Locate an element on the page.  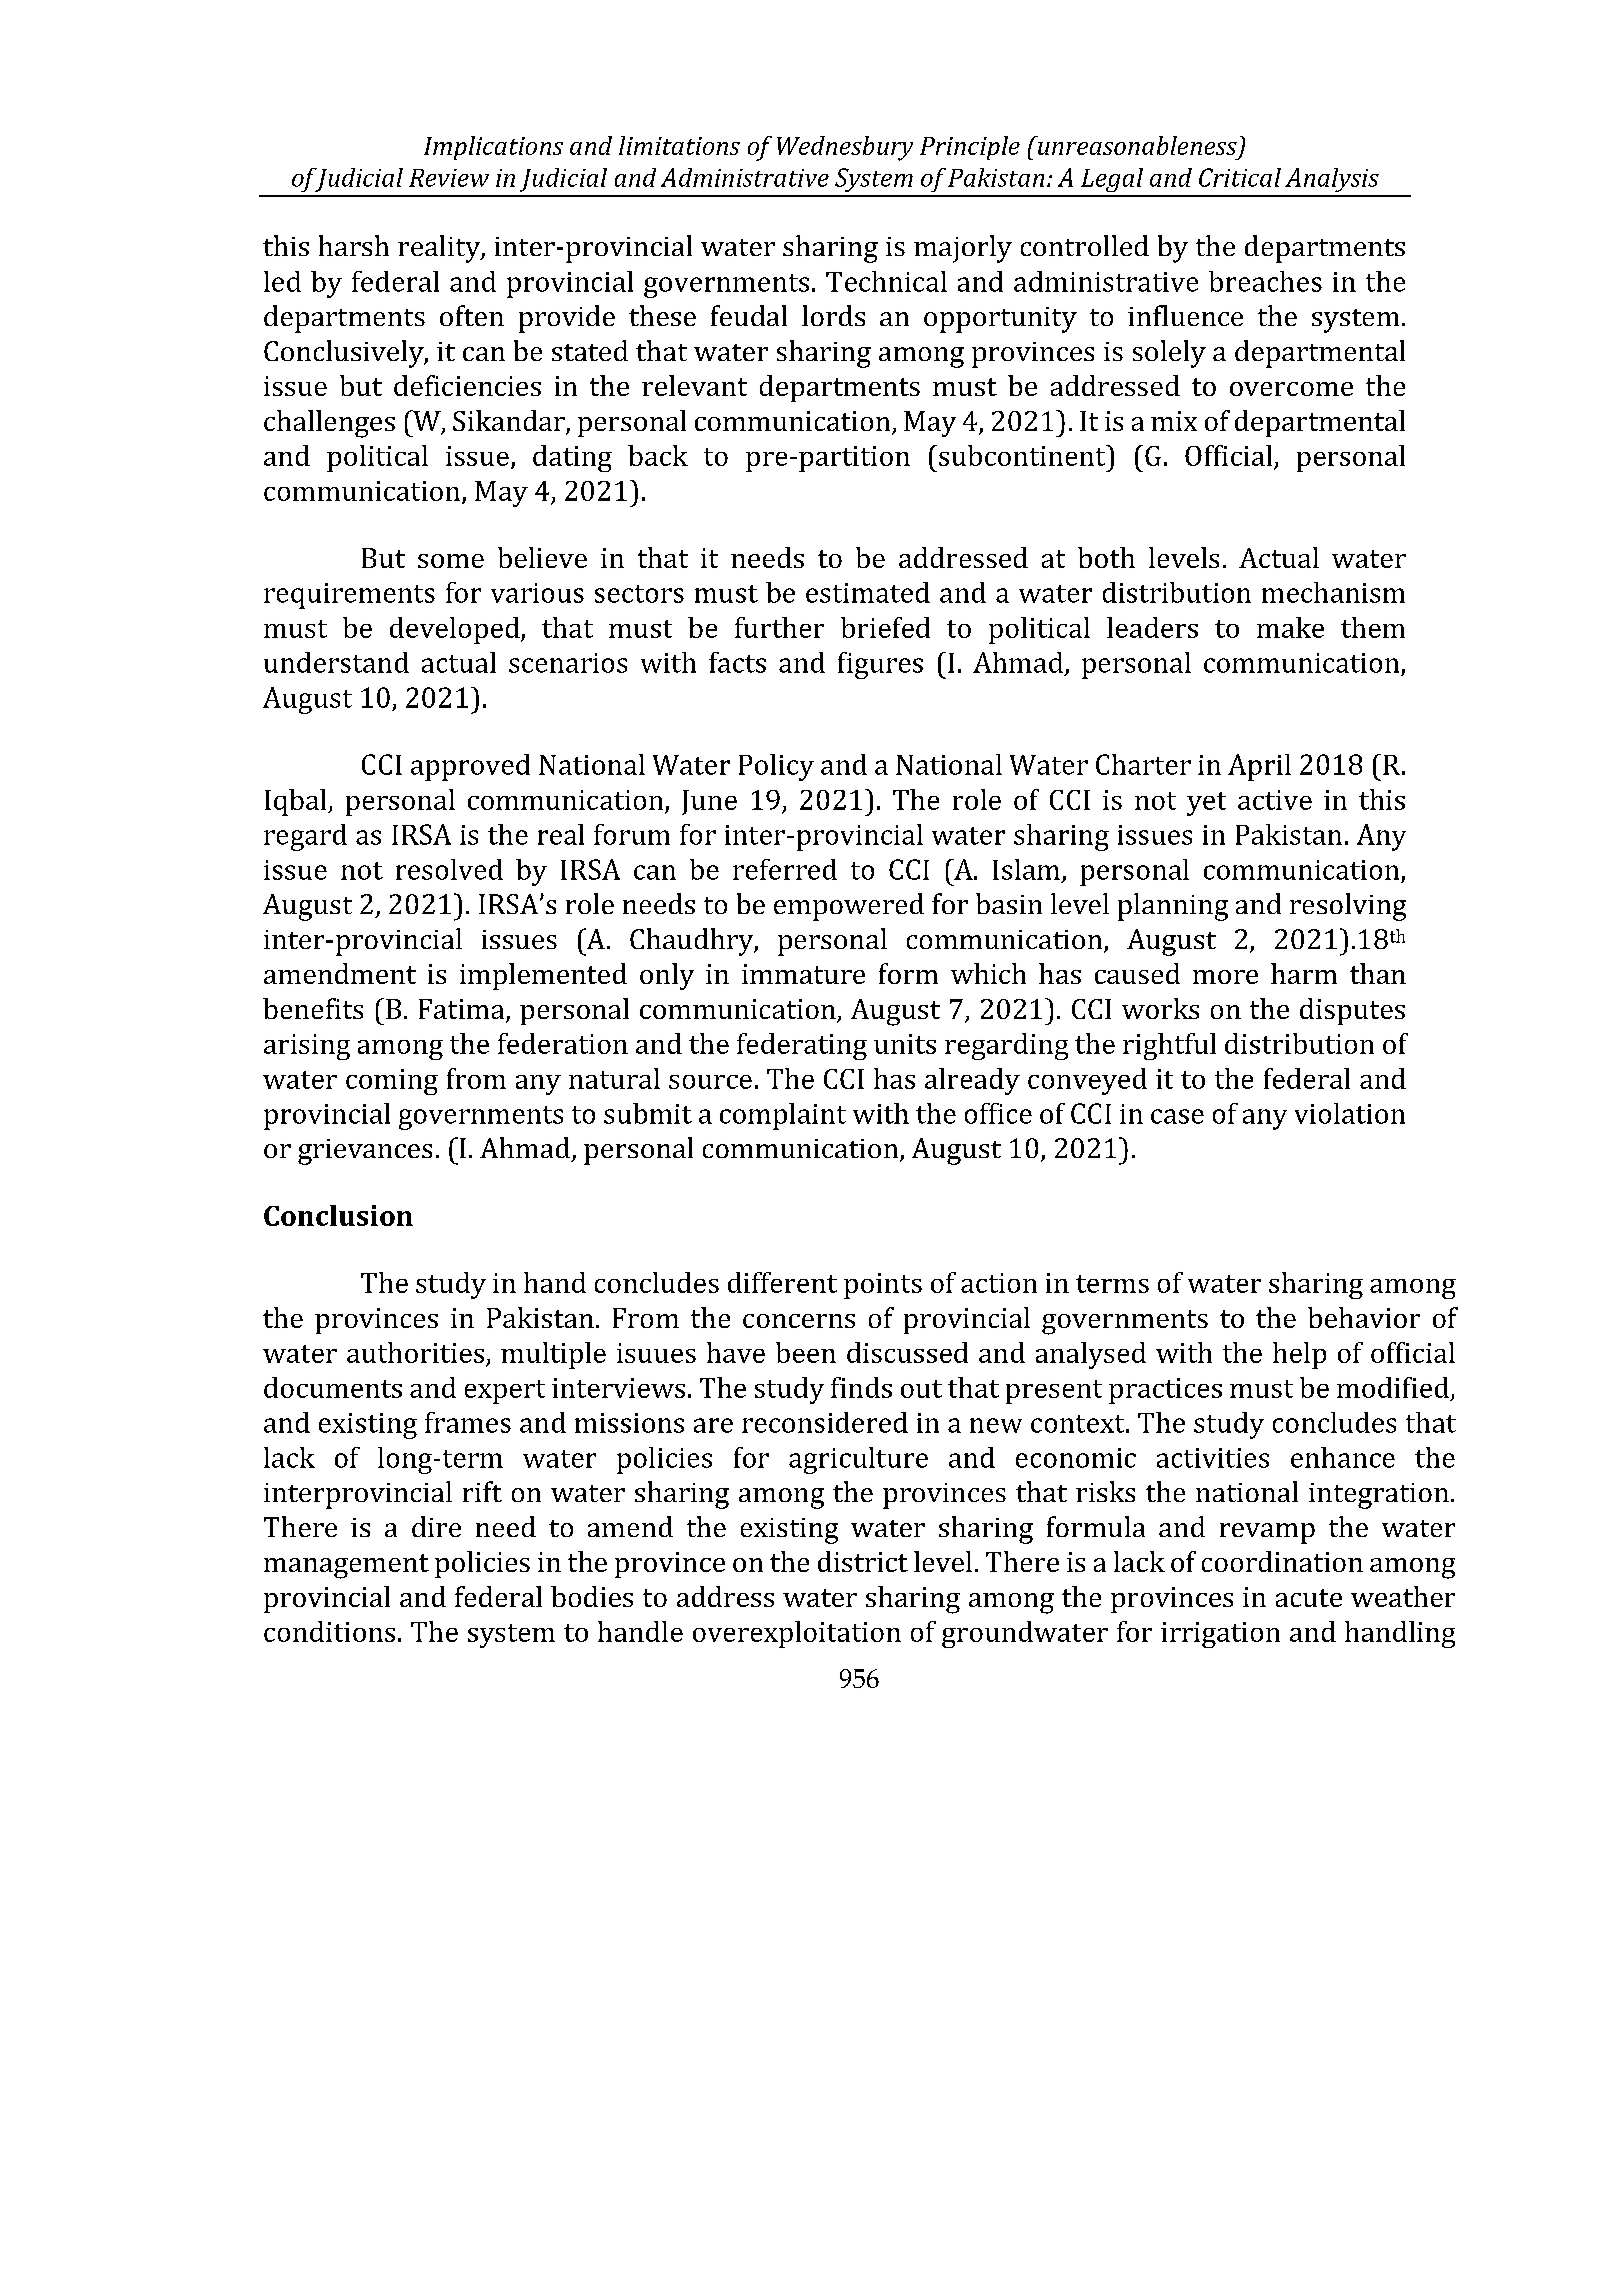
district is located at coordinates (863, 1561).
